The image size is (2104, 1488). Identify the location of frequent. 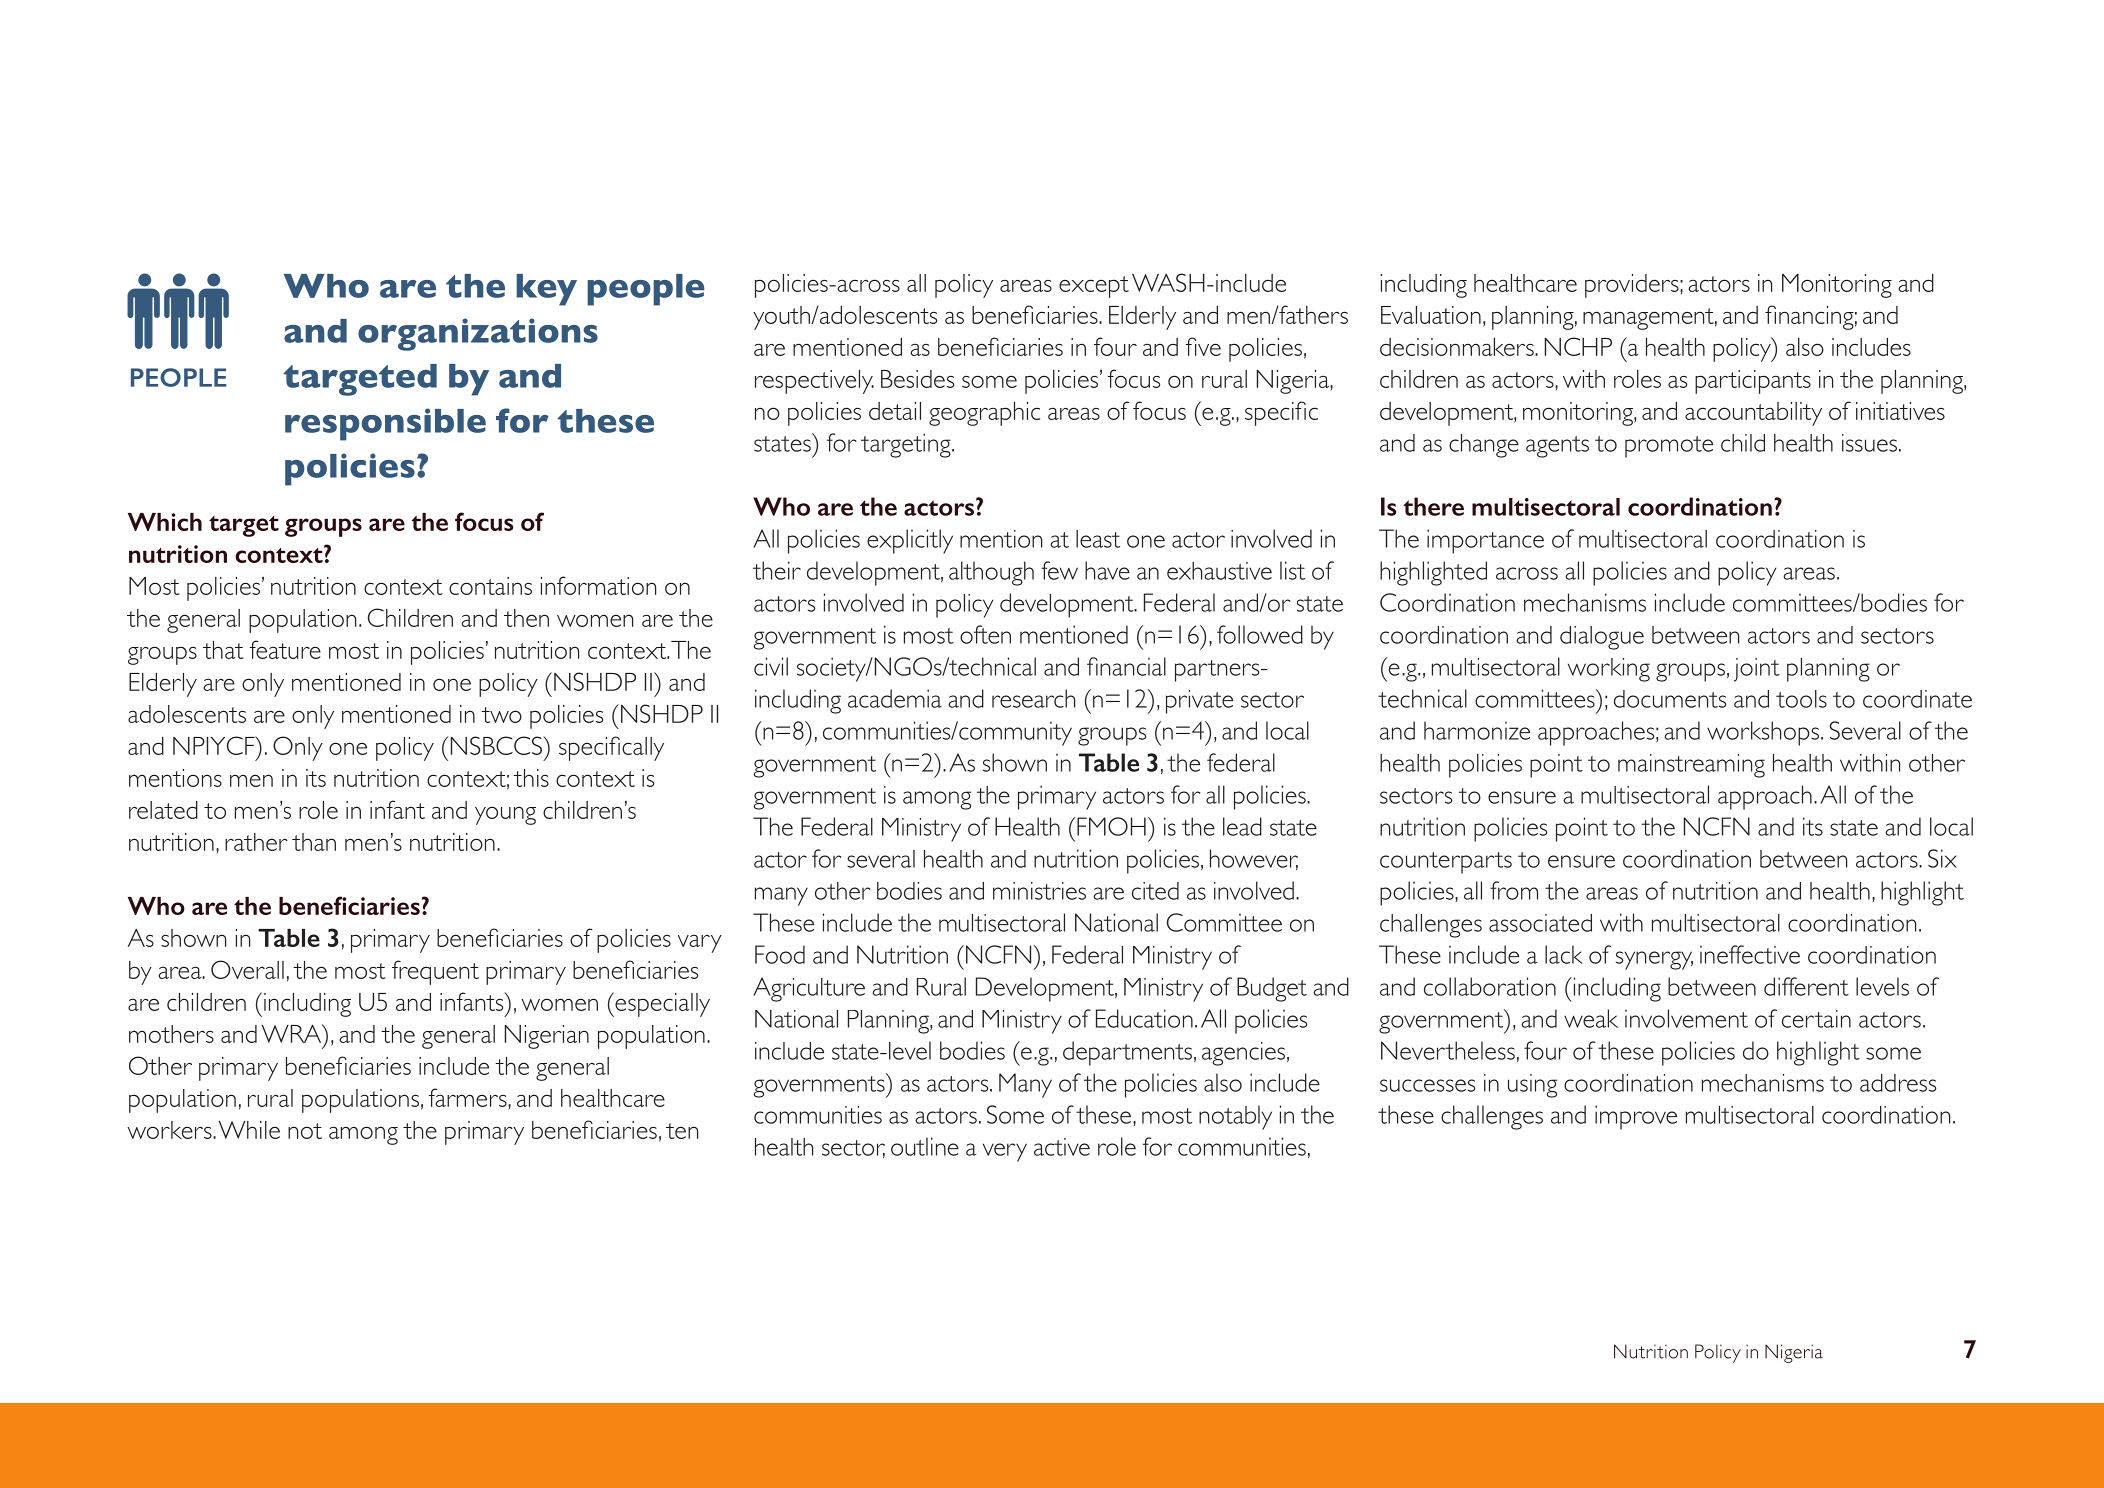
(435, 972).
